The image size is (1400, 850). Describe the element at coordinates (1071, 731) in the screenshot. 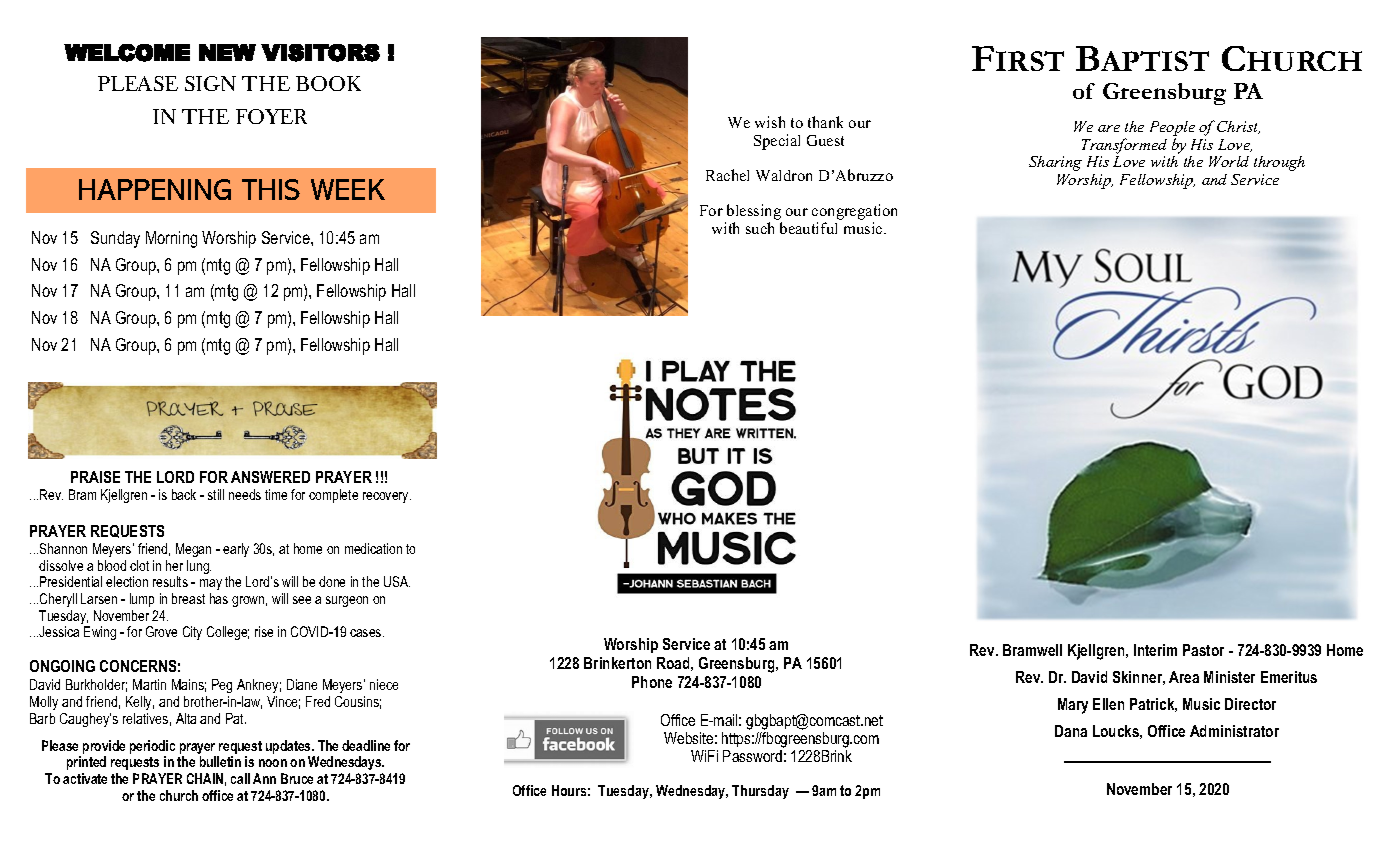

I see `Dana` at that location.
